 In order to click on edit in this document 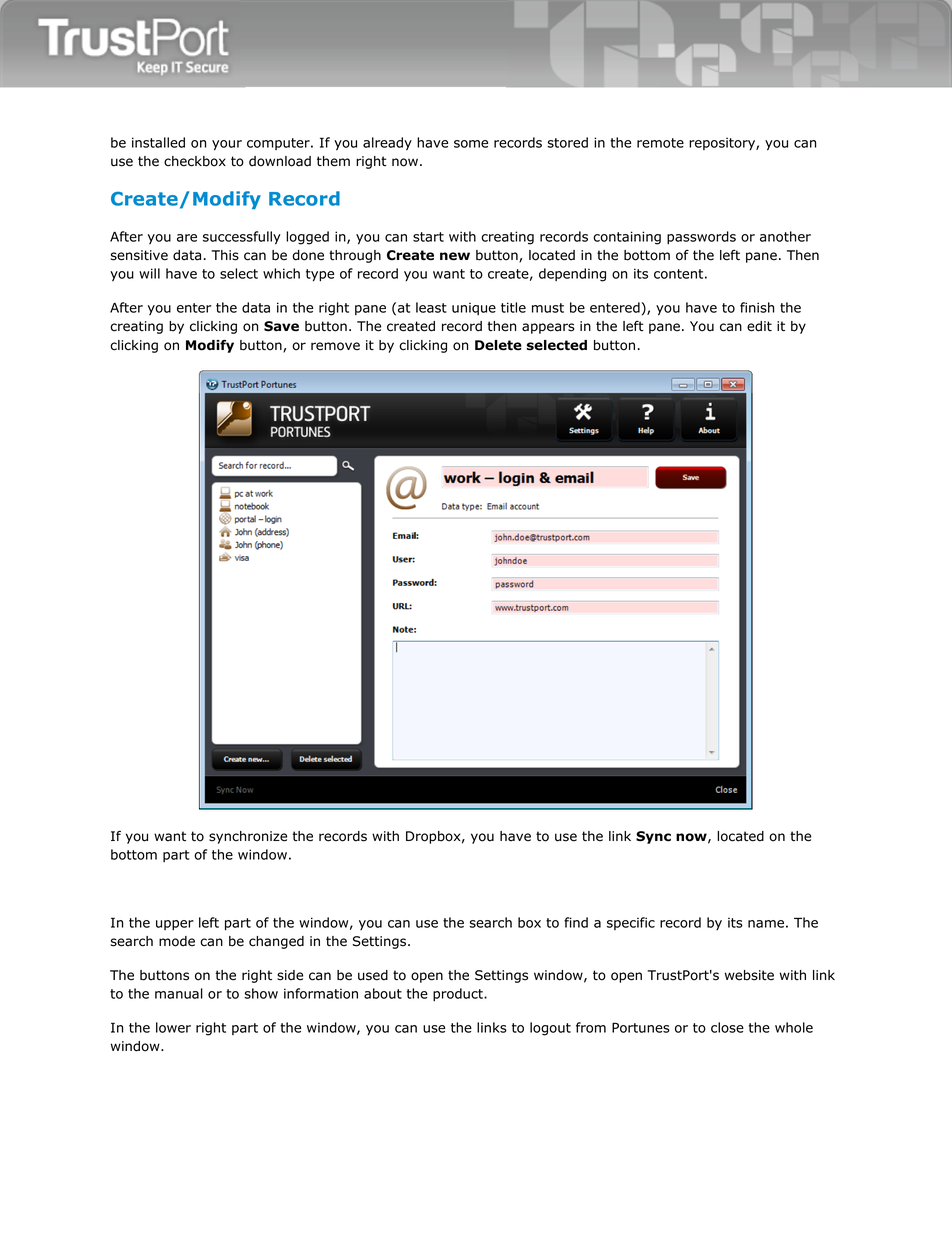, I will do `click(759, 326)`.
